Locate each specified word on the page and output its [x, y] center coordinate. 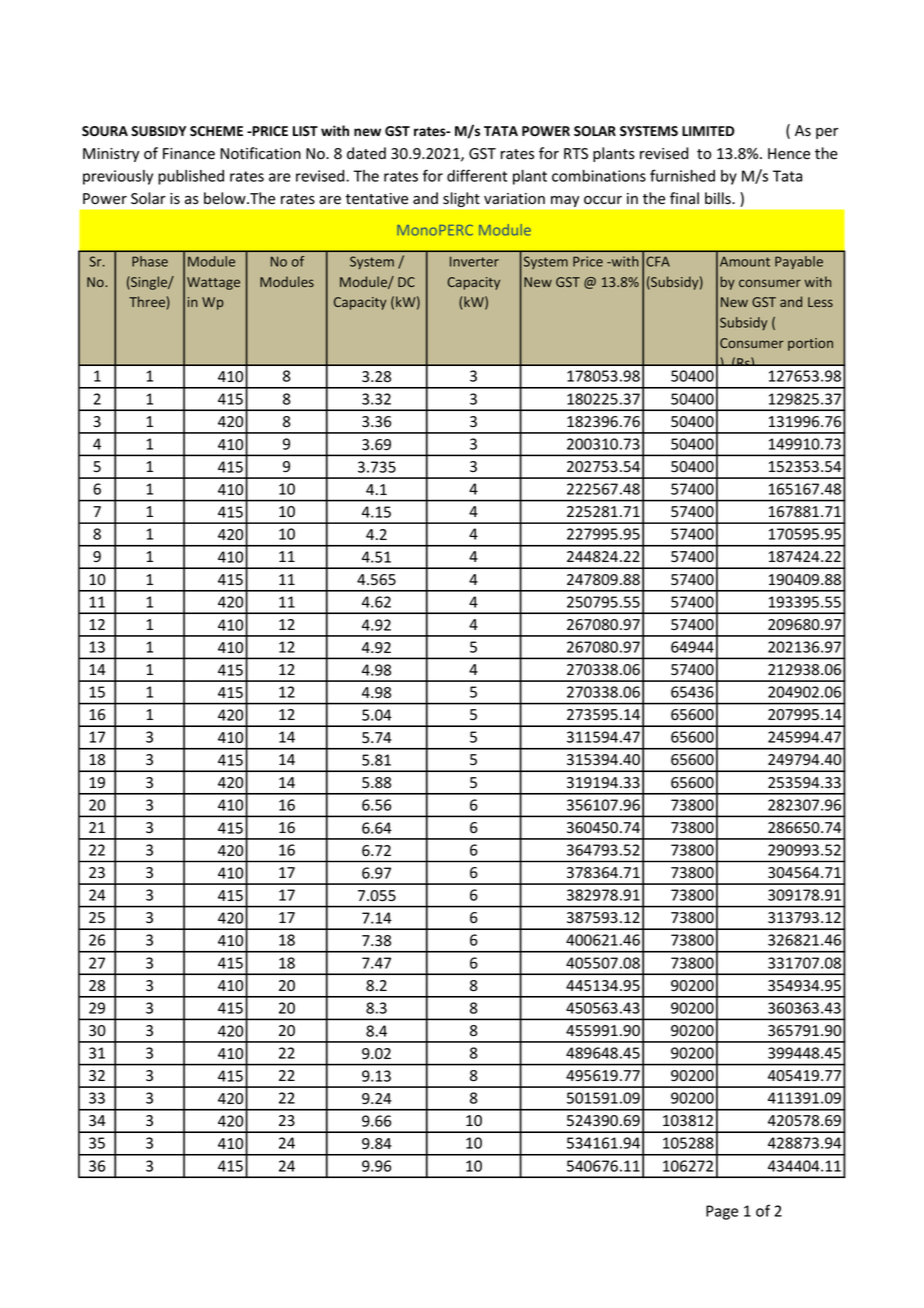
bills [719, 198]
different [477, 175]
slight [461, 199]
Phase [150, 261]
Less [820, 302]
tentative [376, 198]
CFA [658, 261]
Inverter [474, 261]
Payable [799, 262]
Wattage [213, 283]
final [684, 198]
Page [722, 1212]
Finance [189, 154]
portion [810, 344]
